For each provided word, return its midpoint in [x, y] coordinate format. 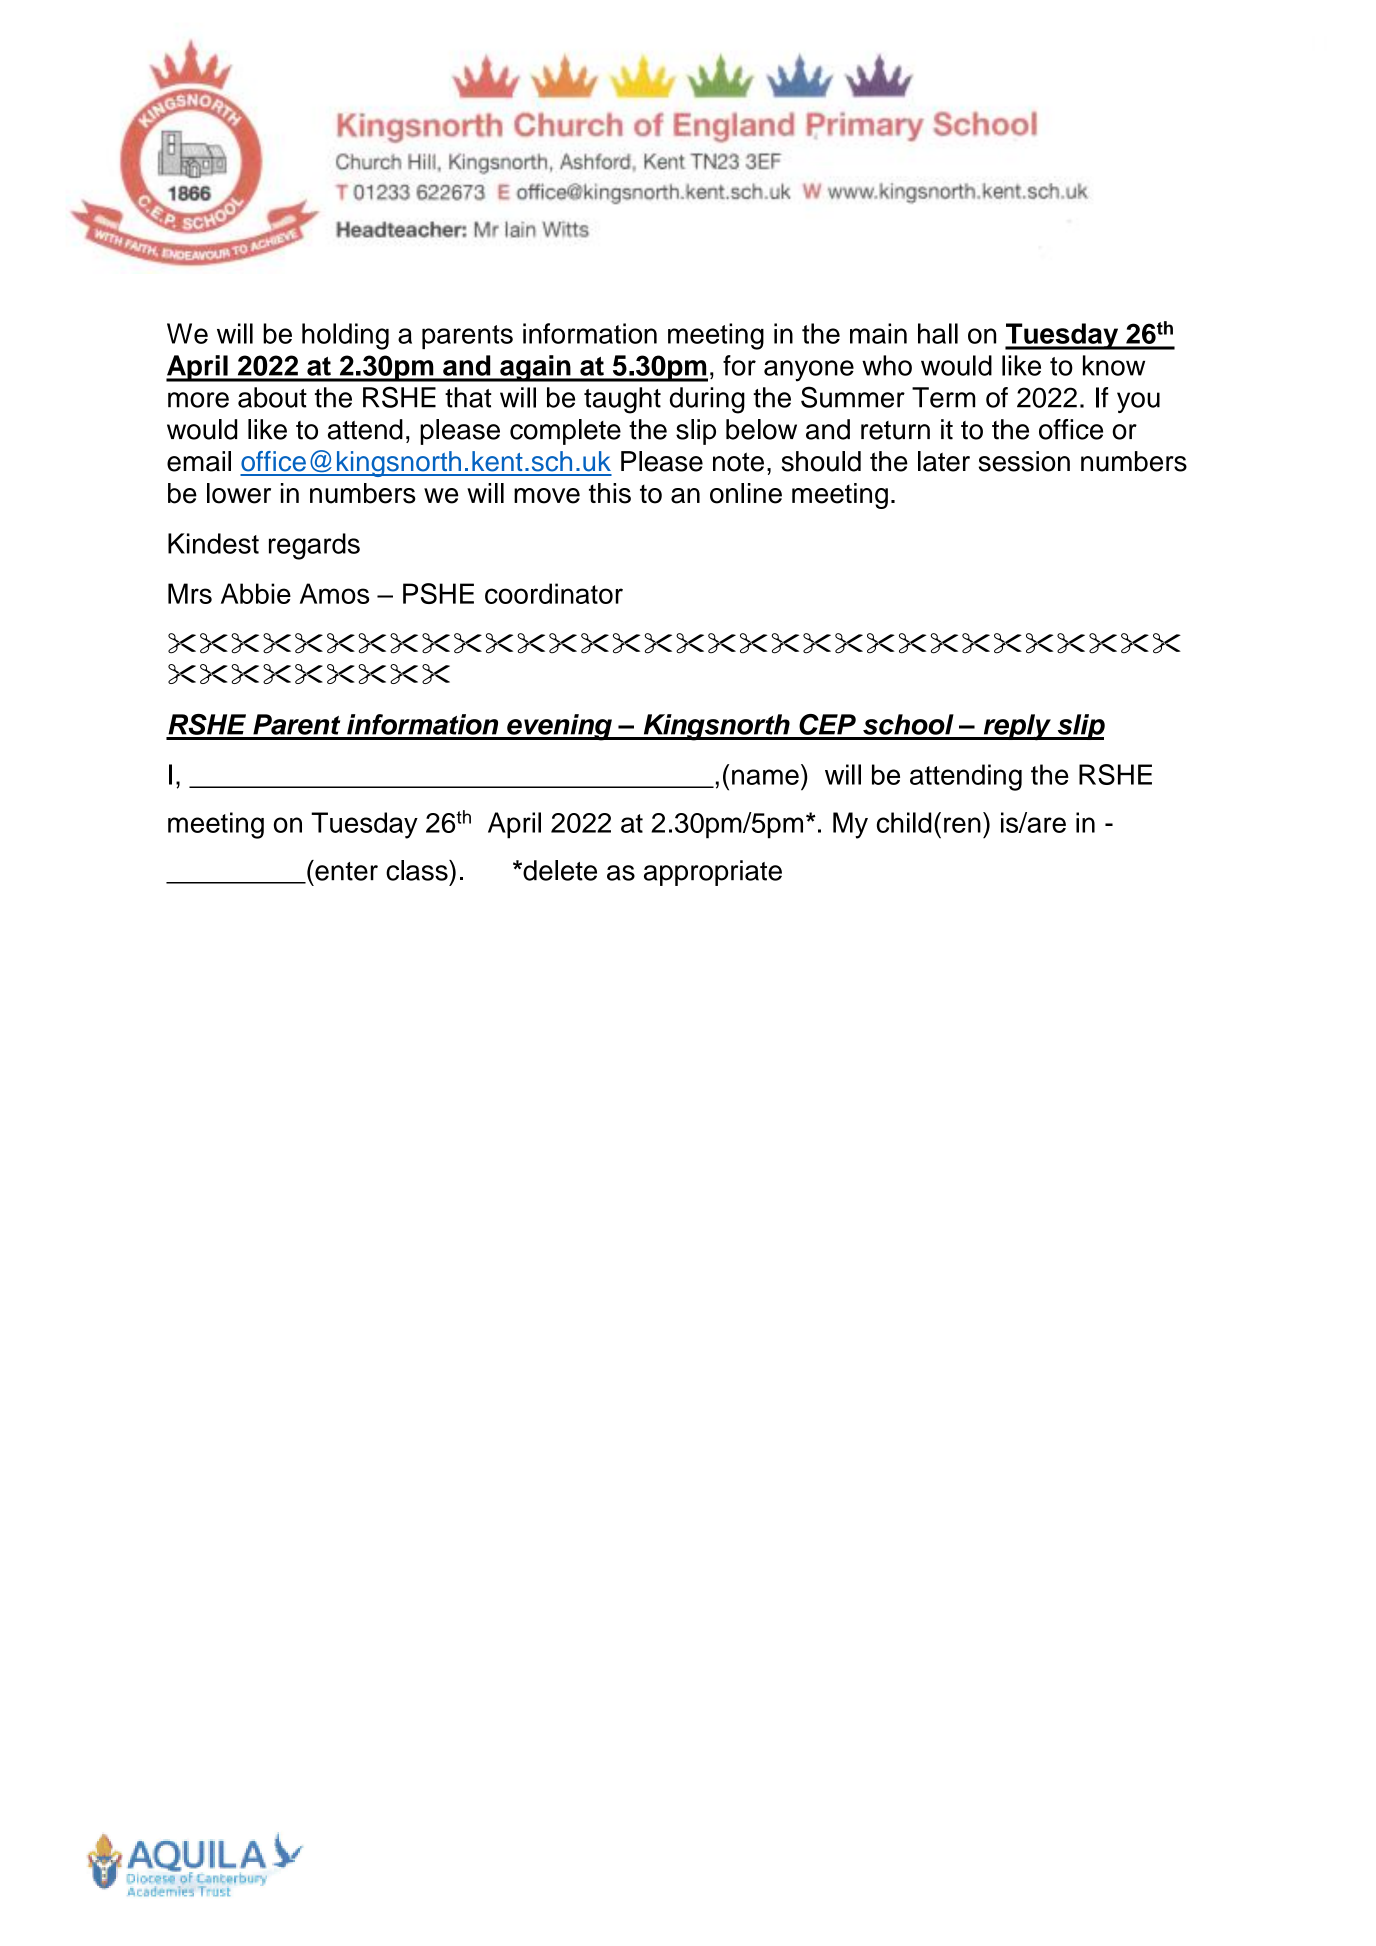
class [418, 870]
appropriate [713, 873]
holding [345, 336]
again [535, 368]
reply [1017, 727]
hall [938, 333]
